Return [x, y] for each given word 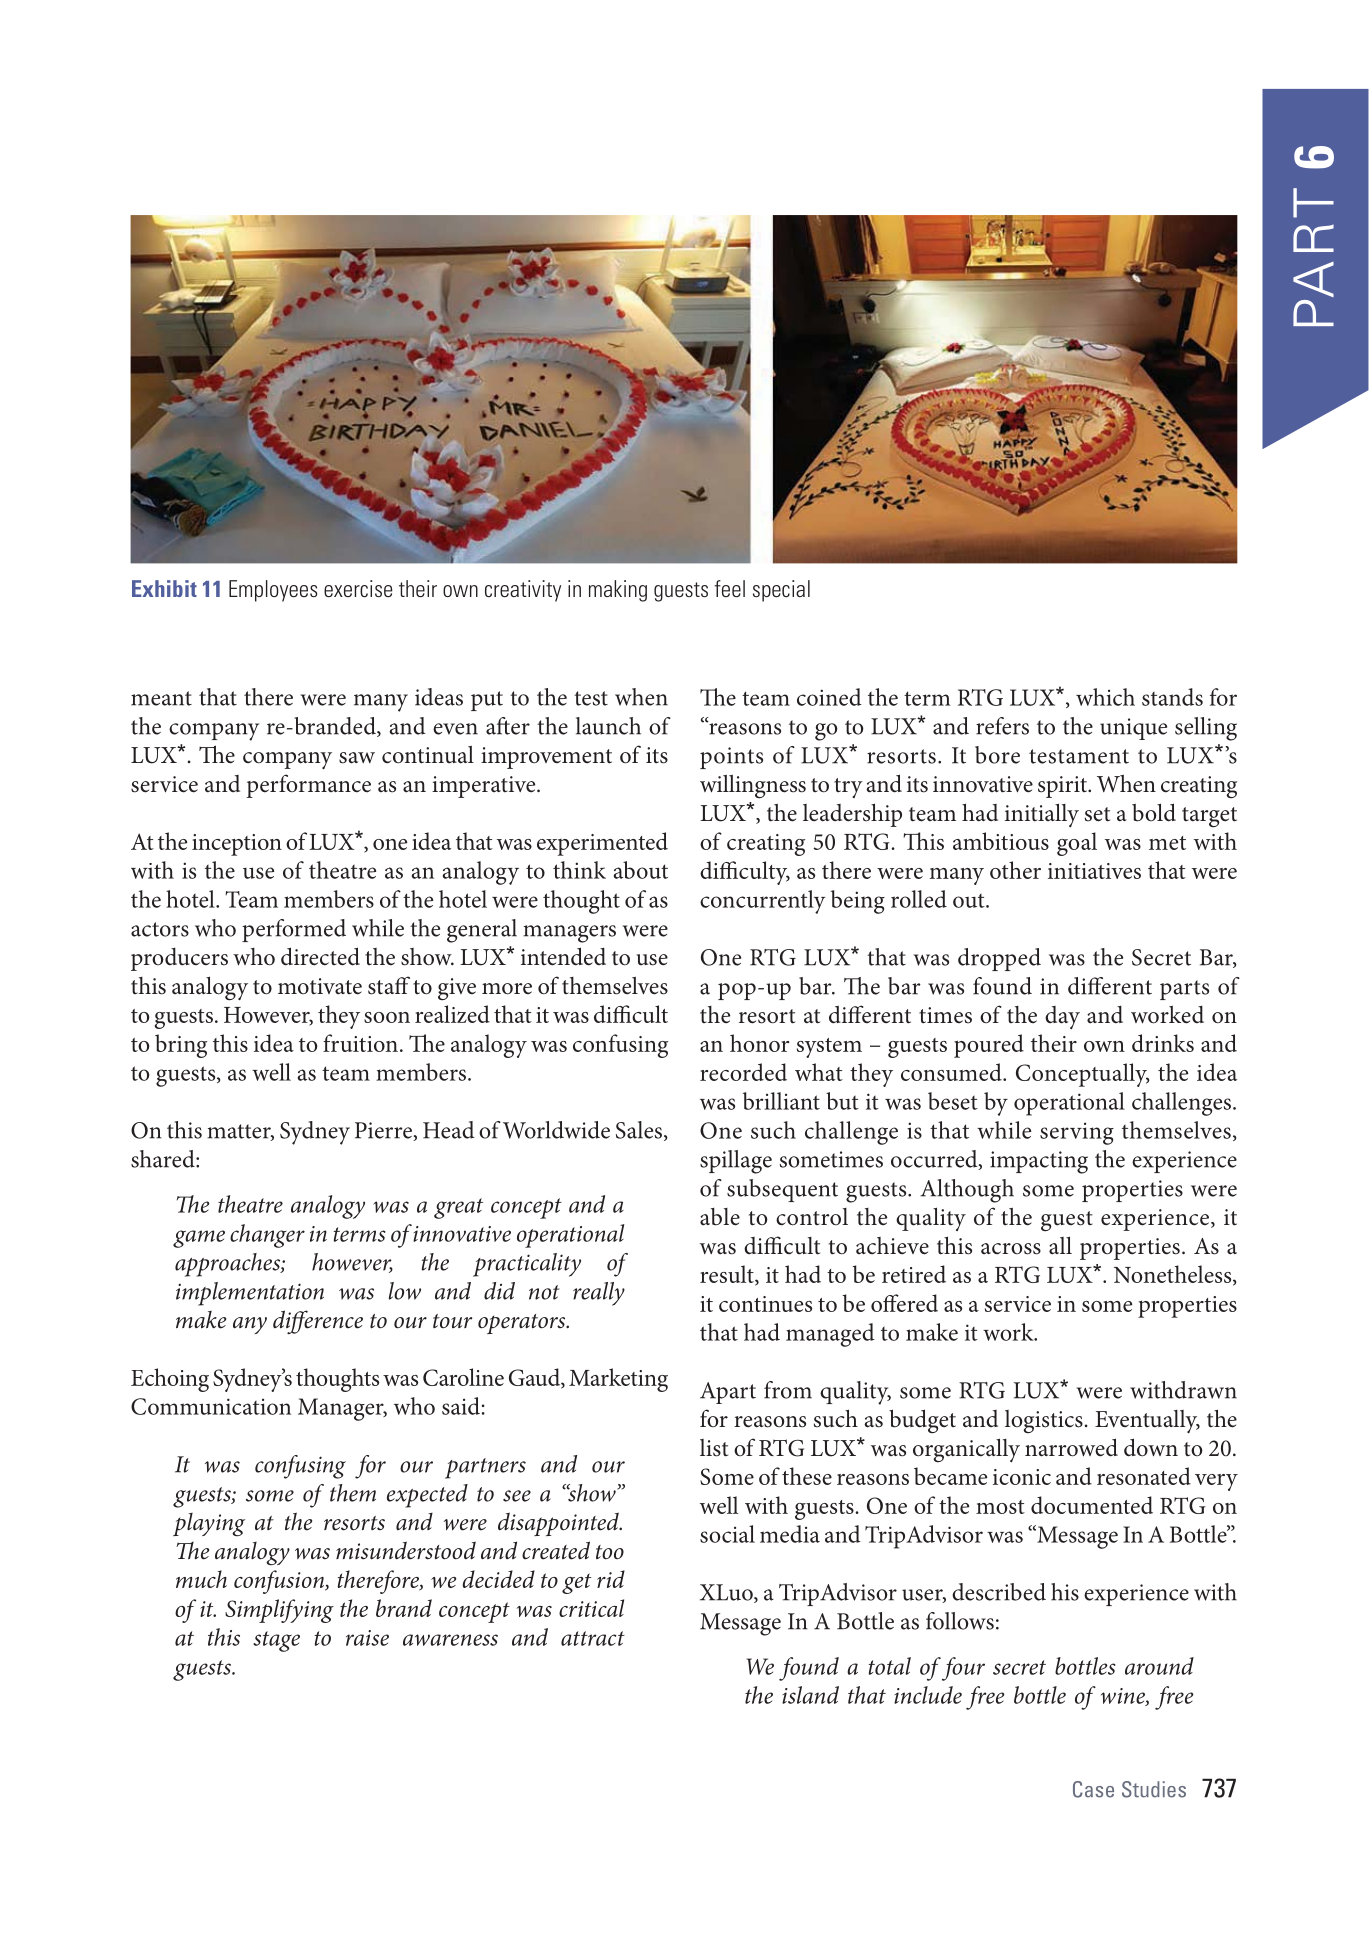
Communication [211, 1406]
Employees [273, 591]
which [1105, 697]
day [1062, 1017]
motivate [320, 986]
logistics [1044, 1421]
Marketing [618, 1380]
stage [276, 1641]
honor [759, 1043]
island [810, 1695]
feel [729, 588]
